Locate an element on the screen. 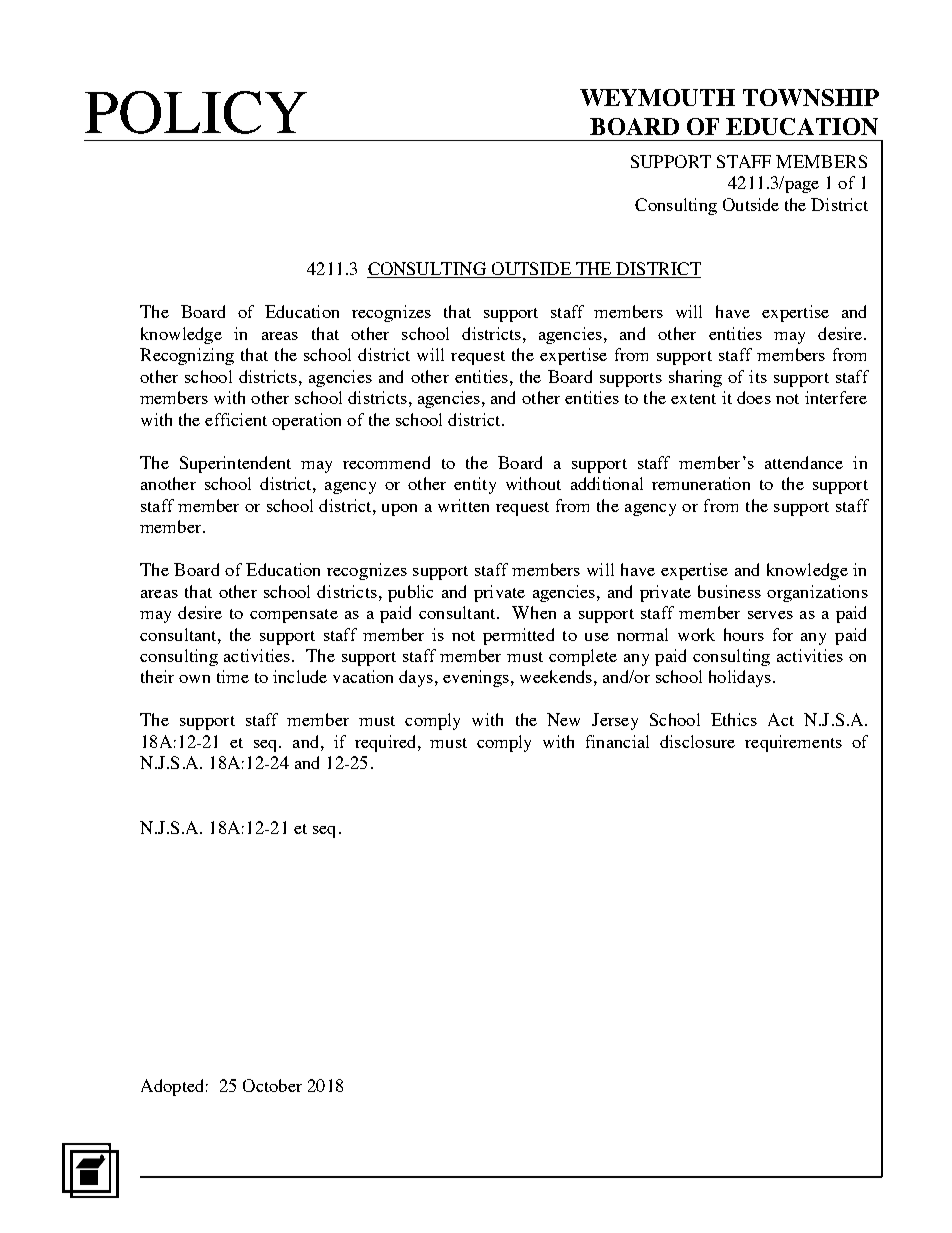  entity is located at coordinates (475, 485).
